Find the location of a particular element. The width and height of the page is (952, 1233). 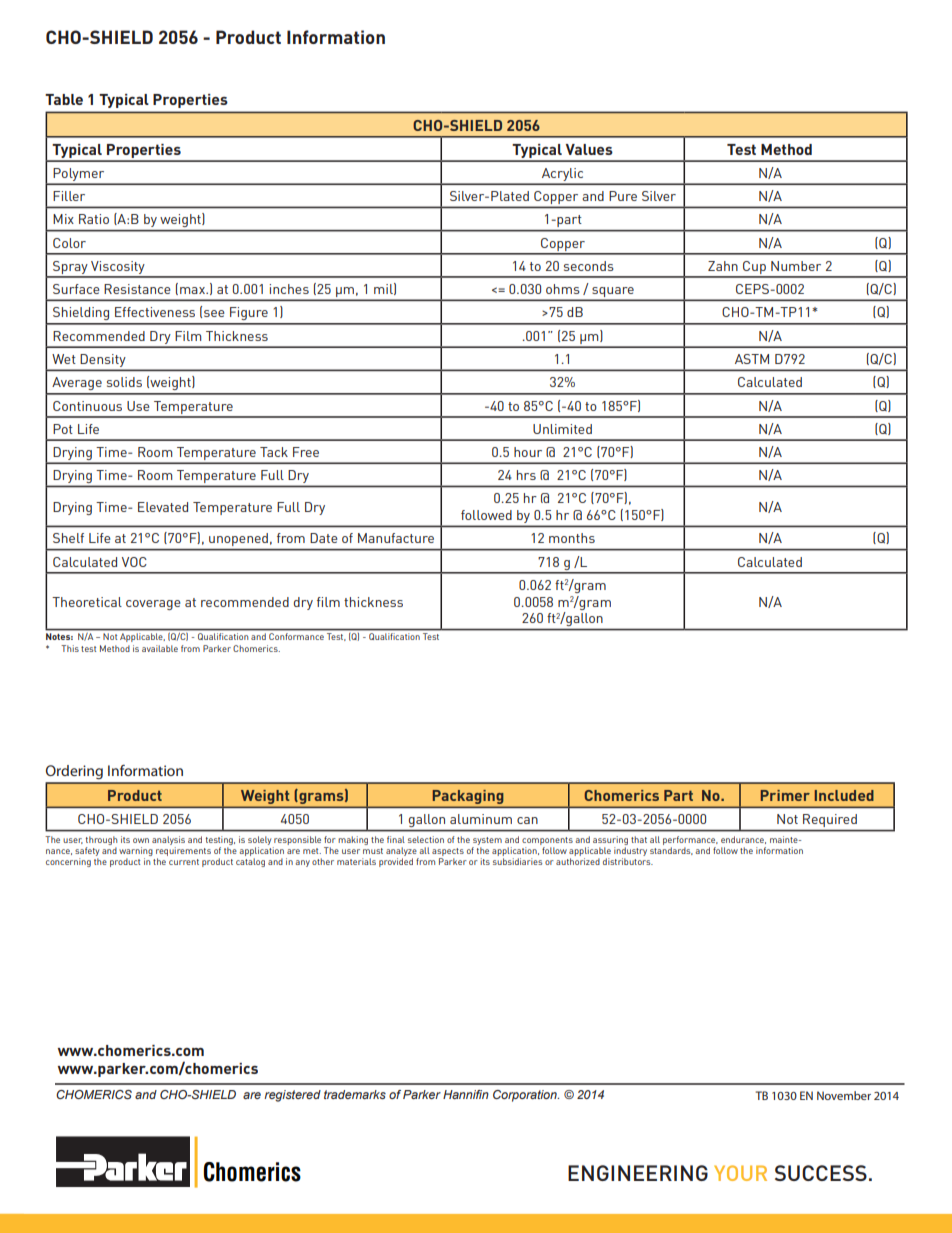

solids is located at coordinates (124, 382).
